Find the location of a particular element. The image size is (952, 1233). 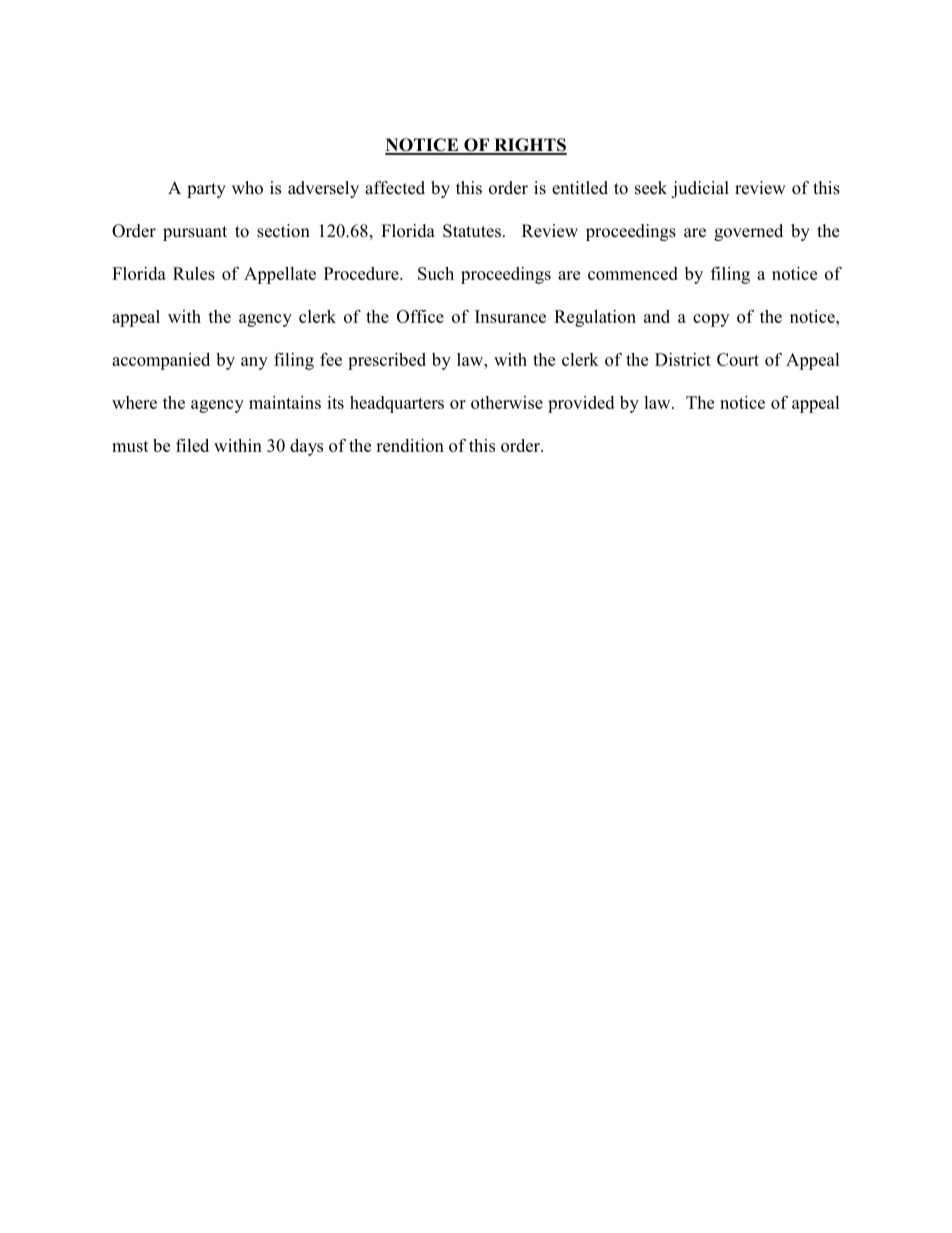

Office is located at coordinates (420, 316).
